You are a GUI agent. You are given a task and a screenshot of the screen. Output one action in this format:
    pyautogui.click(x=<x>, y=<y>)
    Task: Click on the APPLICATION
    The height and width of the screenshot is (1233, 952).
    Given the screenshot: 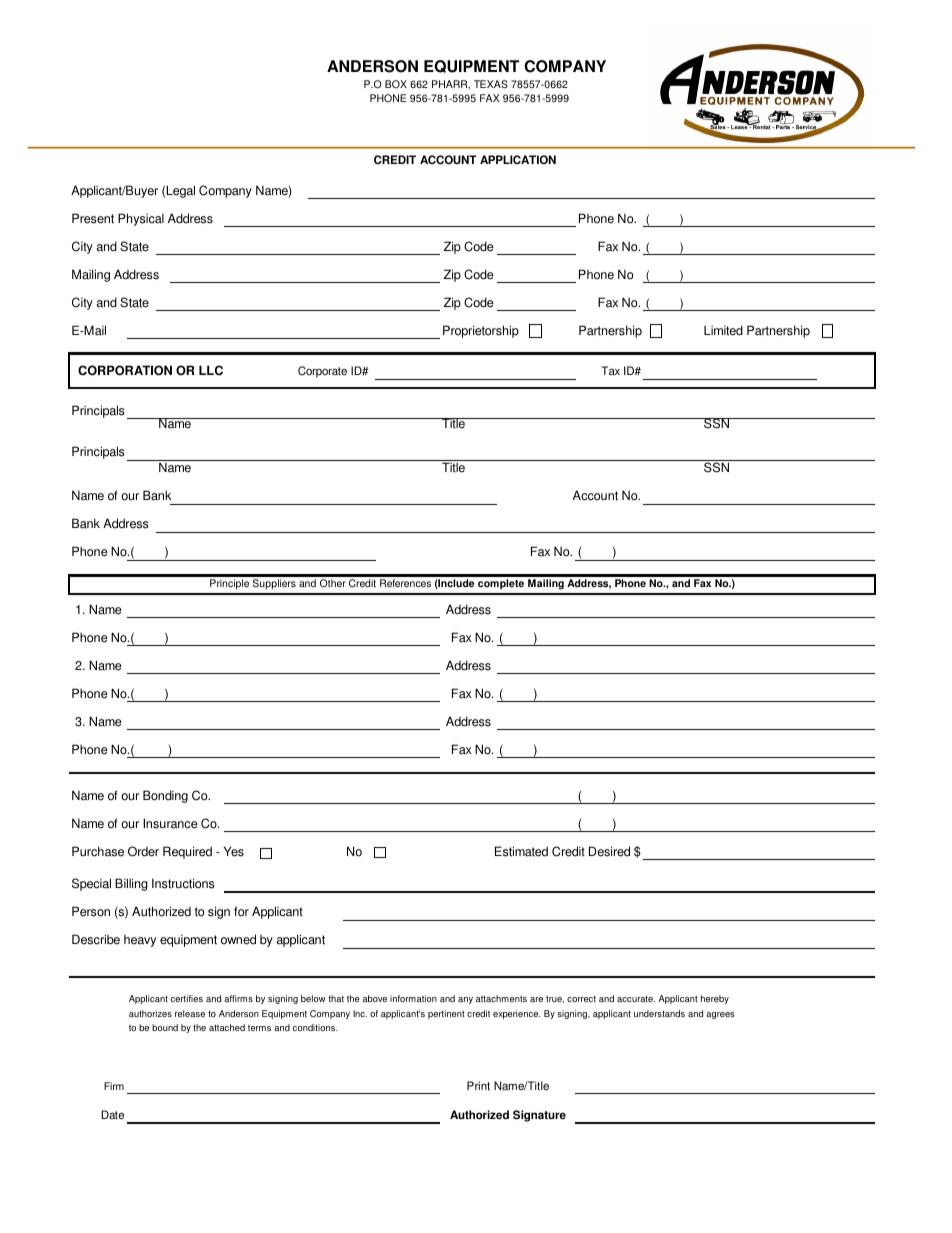 What is the action you would take?
    pyautogui.click(x=518, y=160)
